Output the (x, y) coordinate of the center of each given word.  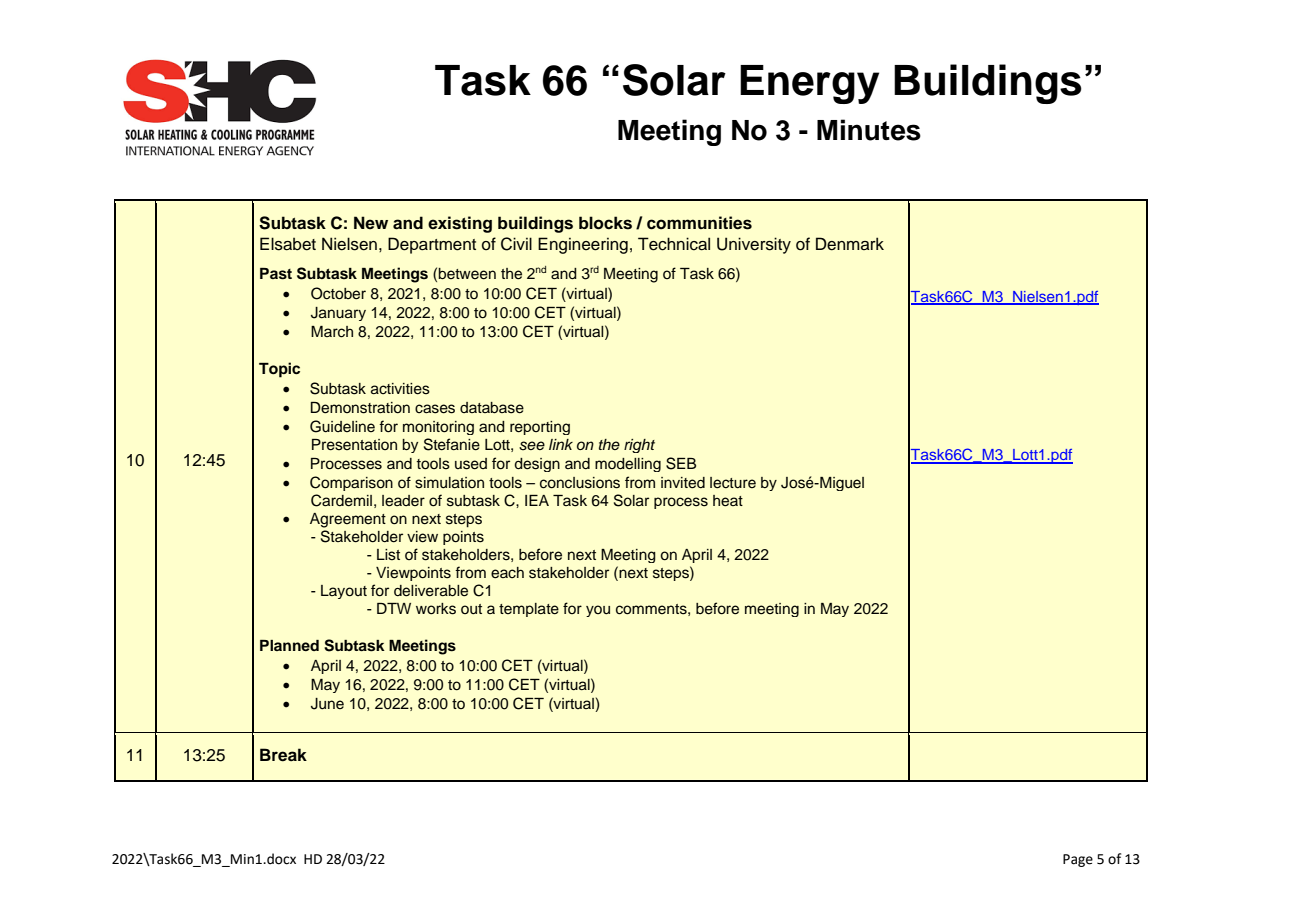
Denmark (850, 244)
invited (683, 483)
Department (432, 245)
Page (1078, 860)
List (388, 555)
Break (283, 755)
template (529, 610)
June (327, 704)
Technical (674, 244)
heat (728, 501)
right (639, 446)
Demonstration (360, 408)
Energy (809, 84)
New (371, 223)
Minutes (869, 130)
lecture (733, 483)
